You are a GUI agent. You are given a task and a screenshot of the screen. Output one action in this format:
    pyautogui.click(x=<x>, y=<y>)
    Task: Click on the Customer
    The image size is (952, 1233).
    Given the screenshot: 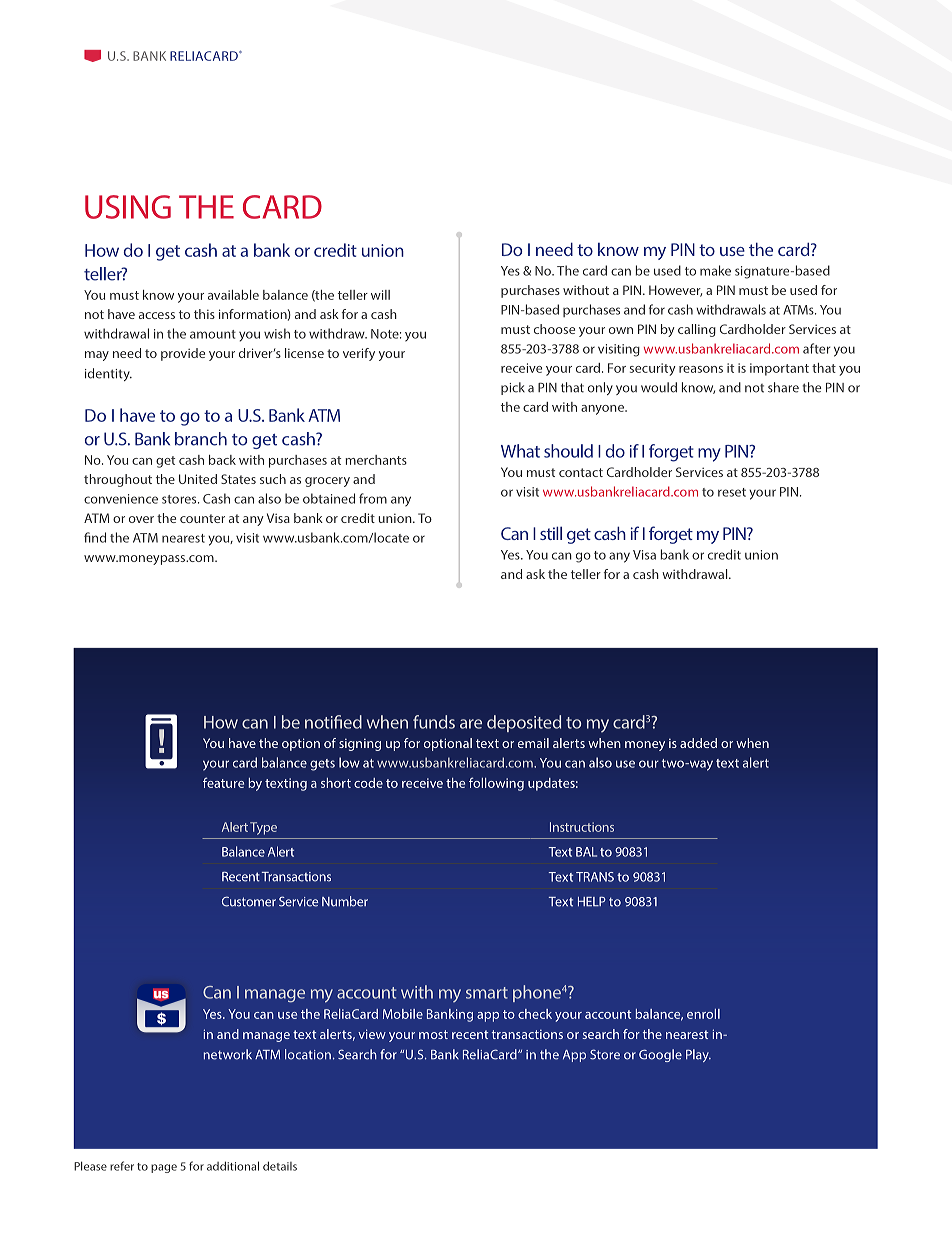 What is the action you would take?
    pyautogui.click(x=249, y=901)
